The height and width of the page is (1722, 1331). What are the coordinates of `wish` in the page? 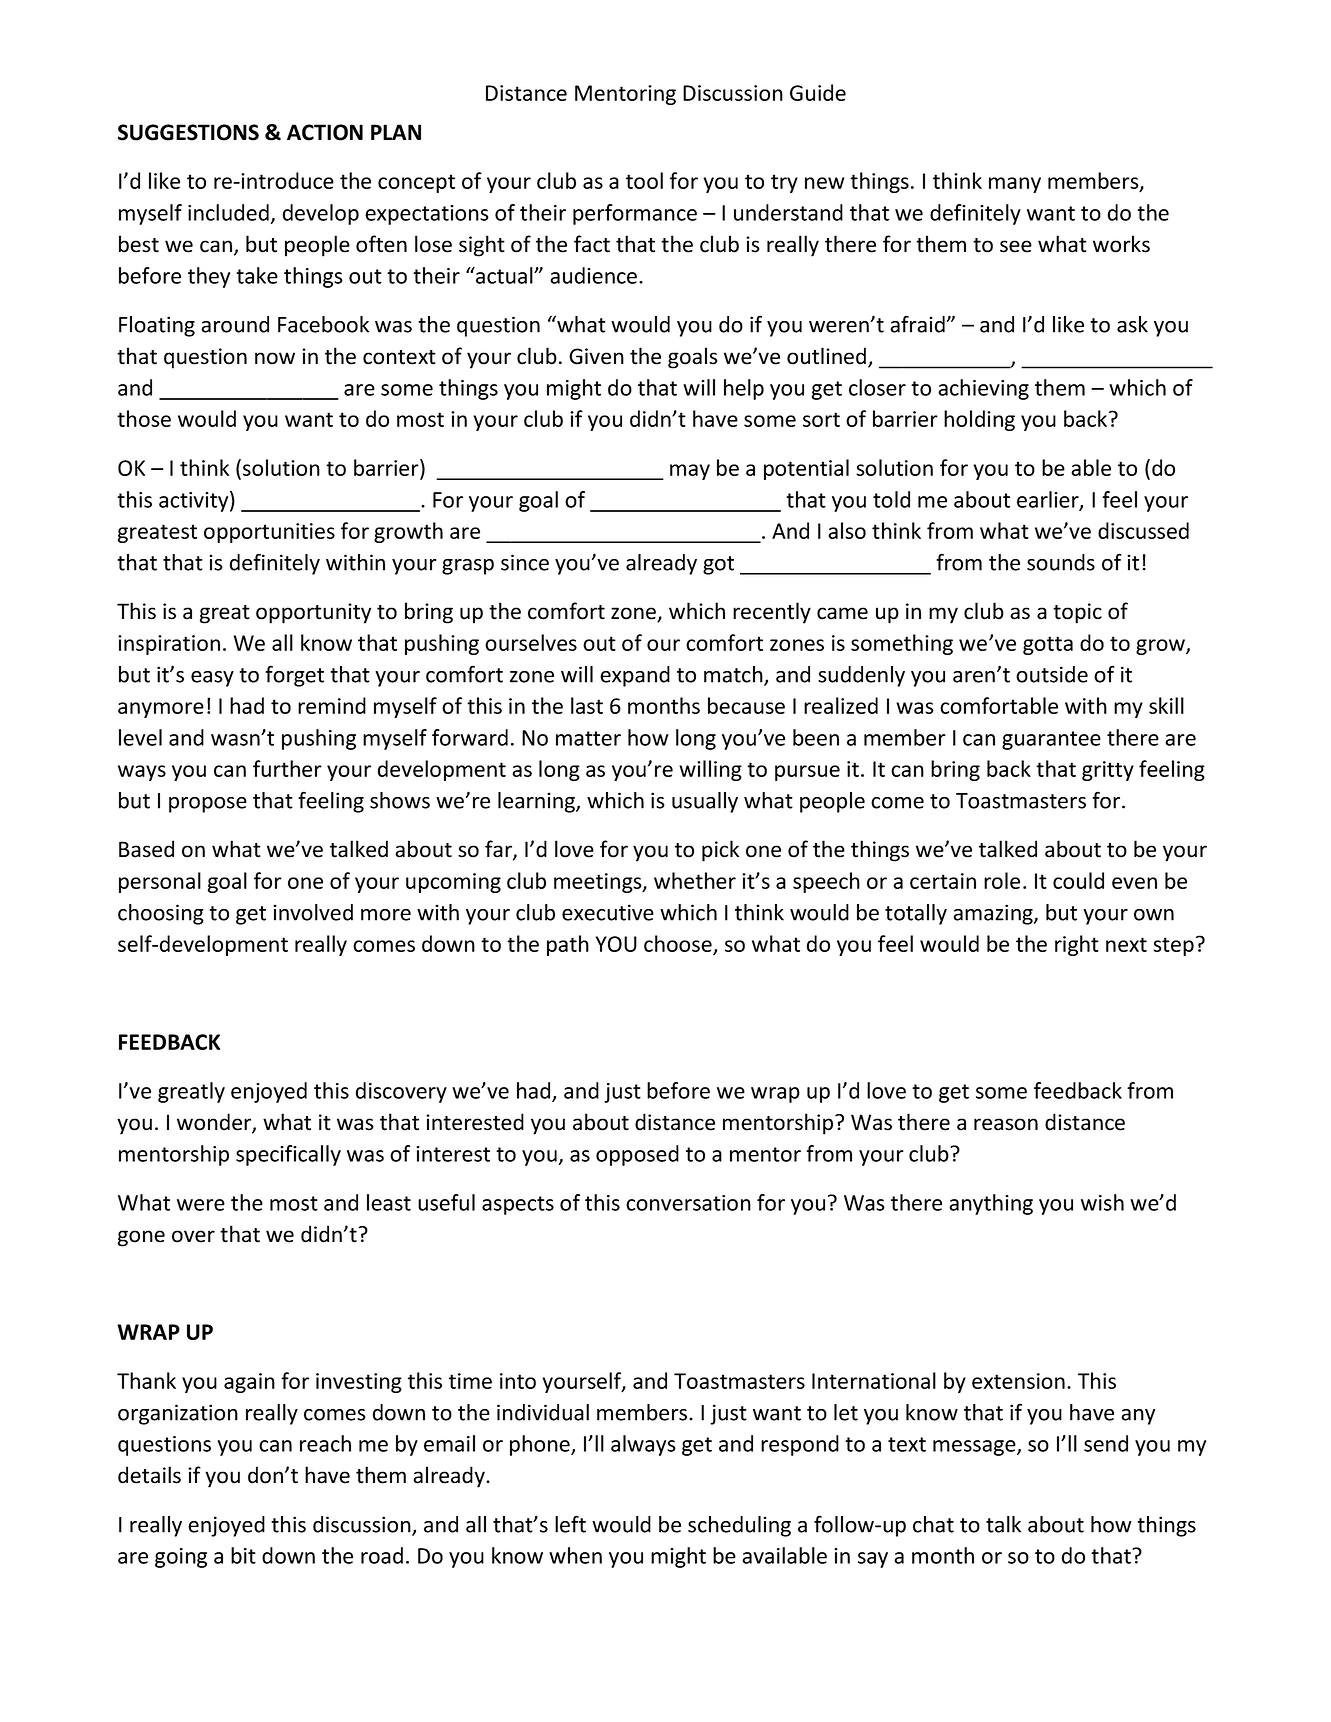 It's located at (1102, 1202).
